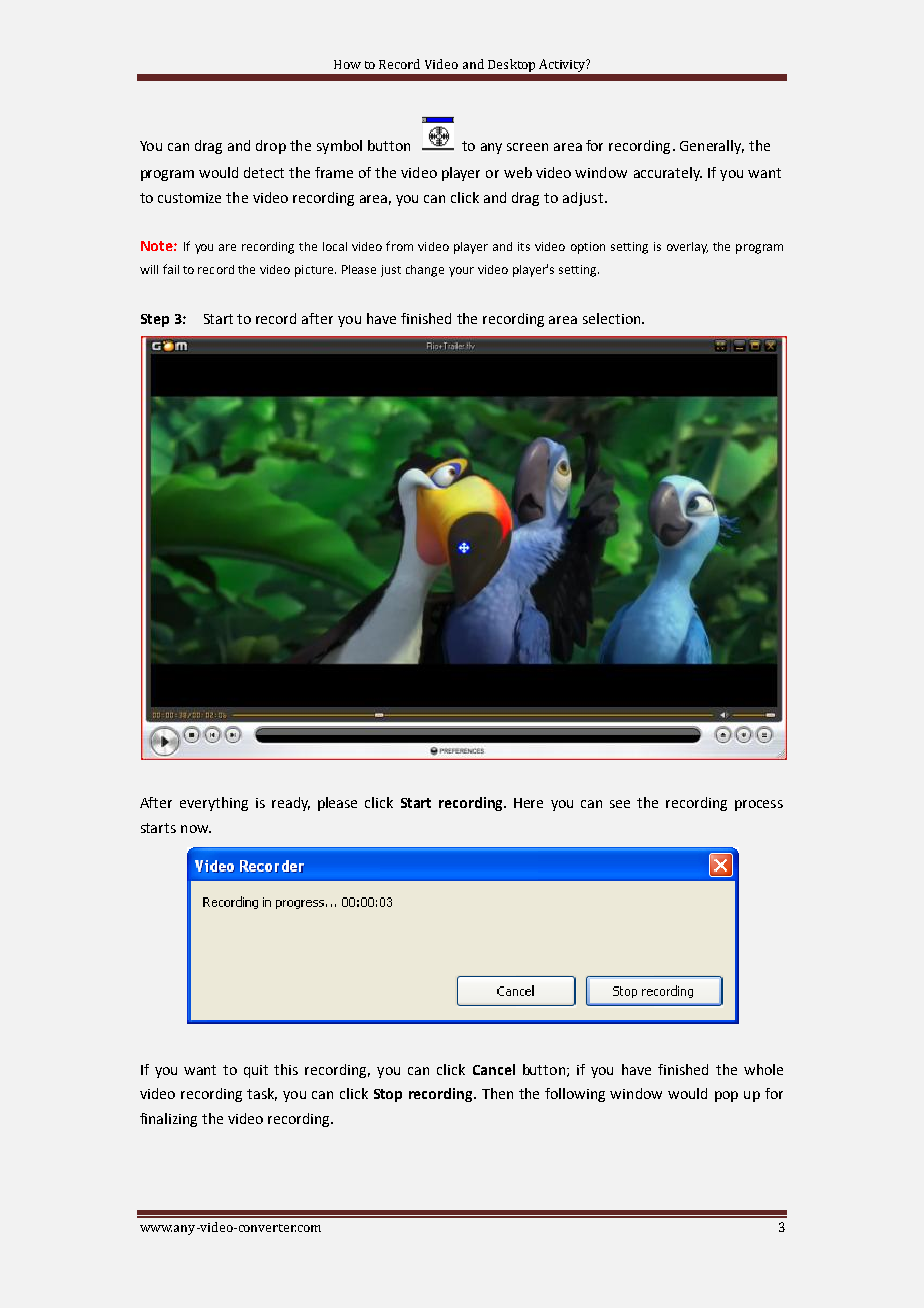 This screenshot has width=924, height=1308. Describe the element at coordinates (528, 803) in the screenshot. I see `Here` at that location.
